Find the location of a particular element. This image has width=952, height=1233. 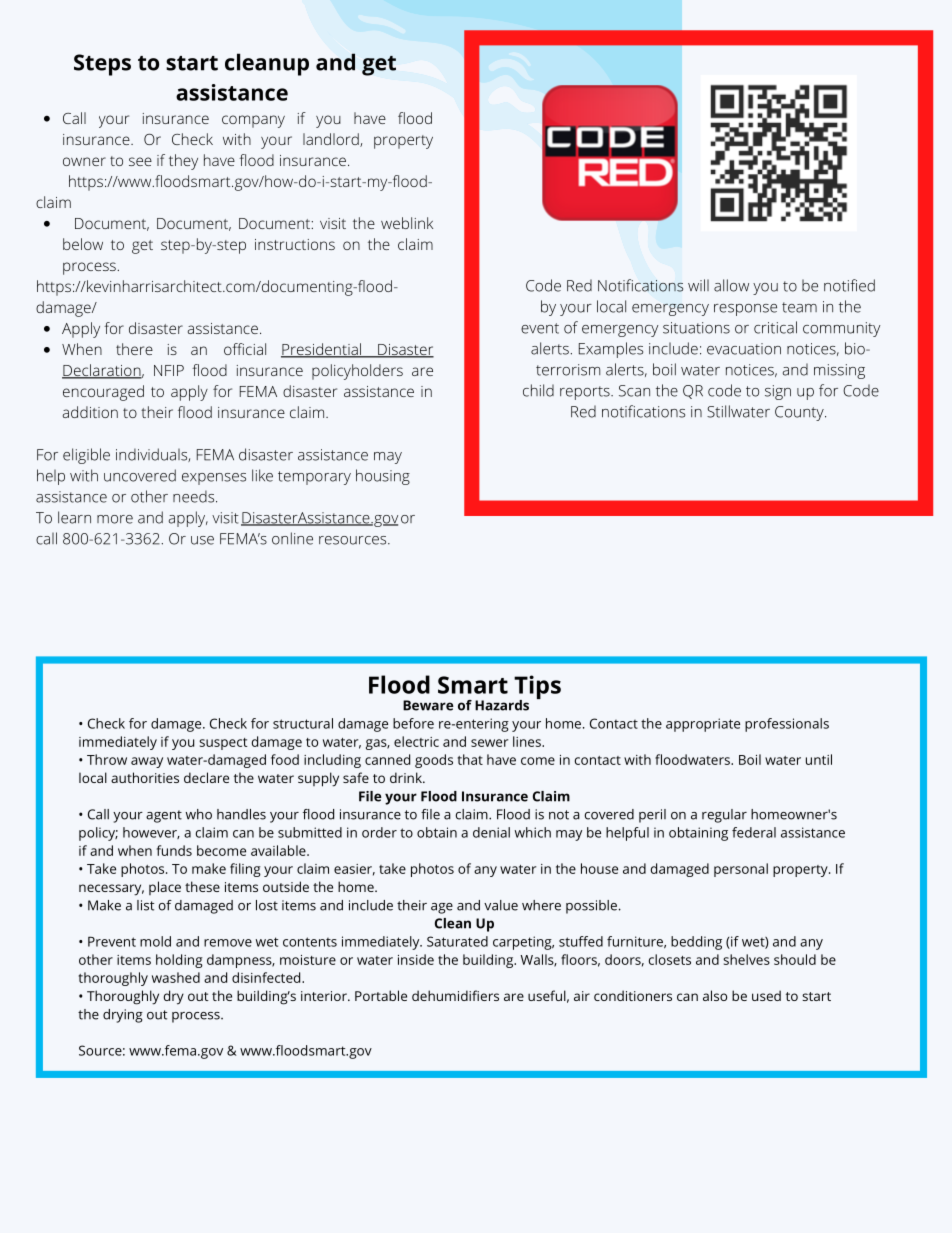

addition is located at coordinates (90, 412).
